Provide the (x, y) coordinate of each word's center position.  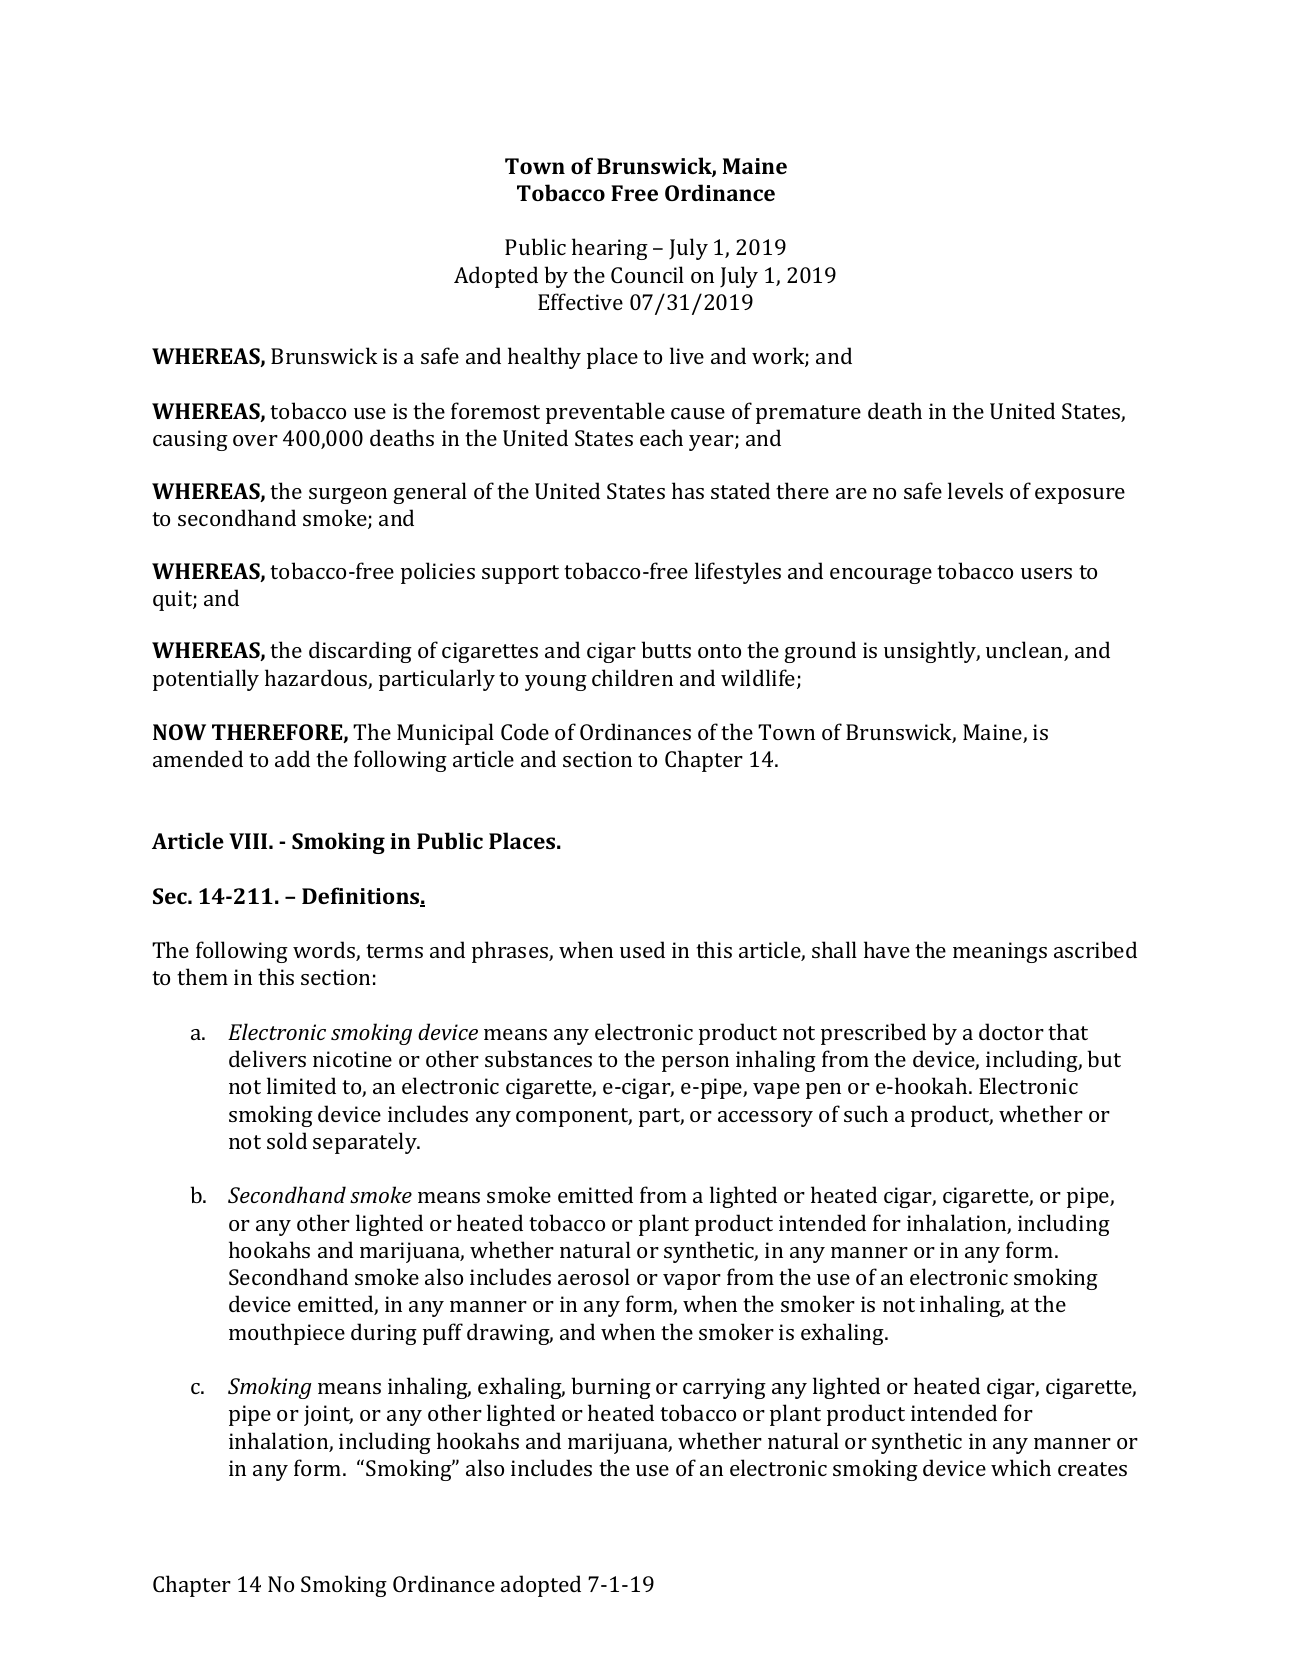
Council (647, 274)
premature (808, 414)
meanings (1000, 952)
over (255, 440)
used (642, 949)
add (292, 758)
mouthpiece (287, 1334)
